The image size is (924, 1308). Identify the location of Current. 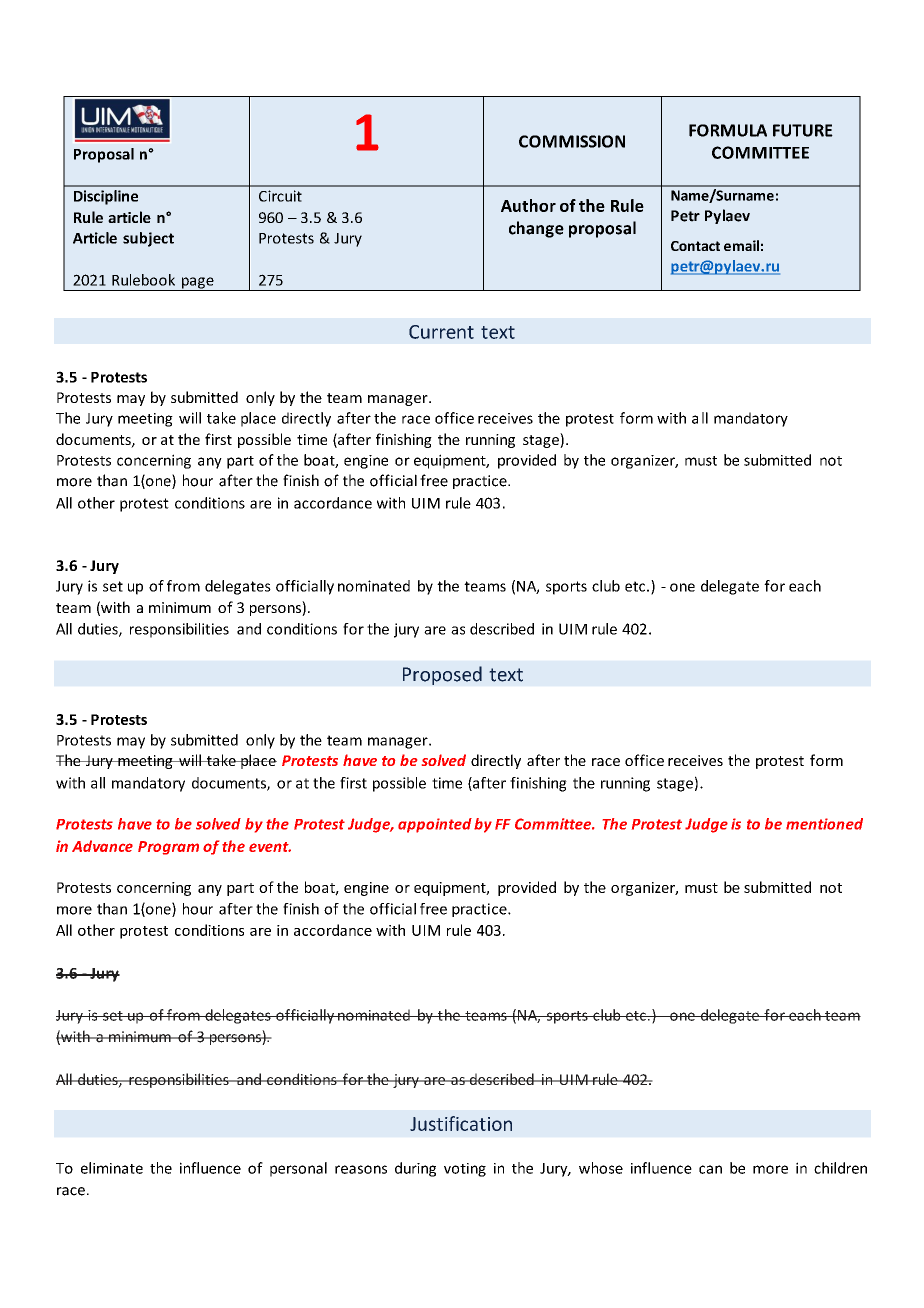
(441, 332).
